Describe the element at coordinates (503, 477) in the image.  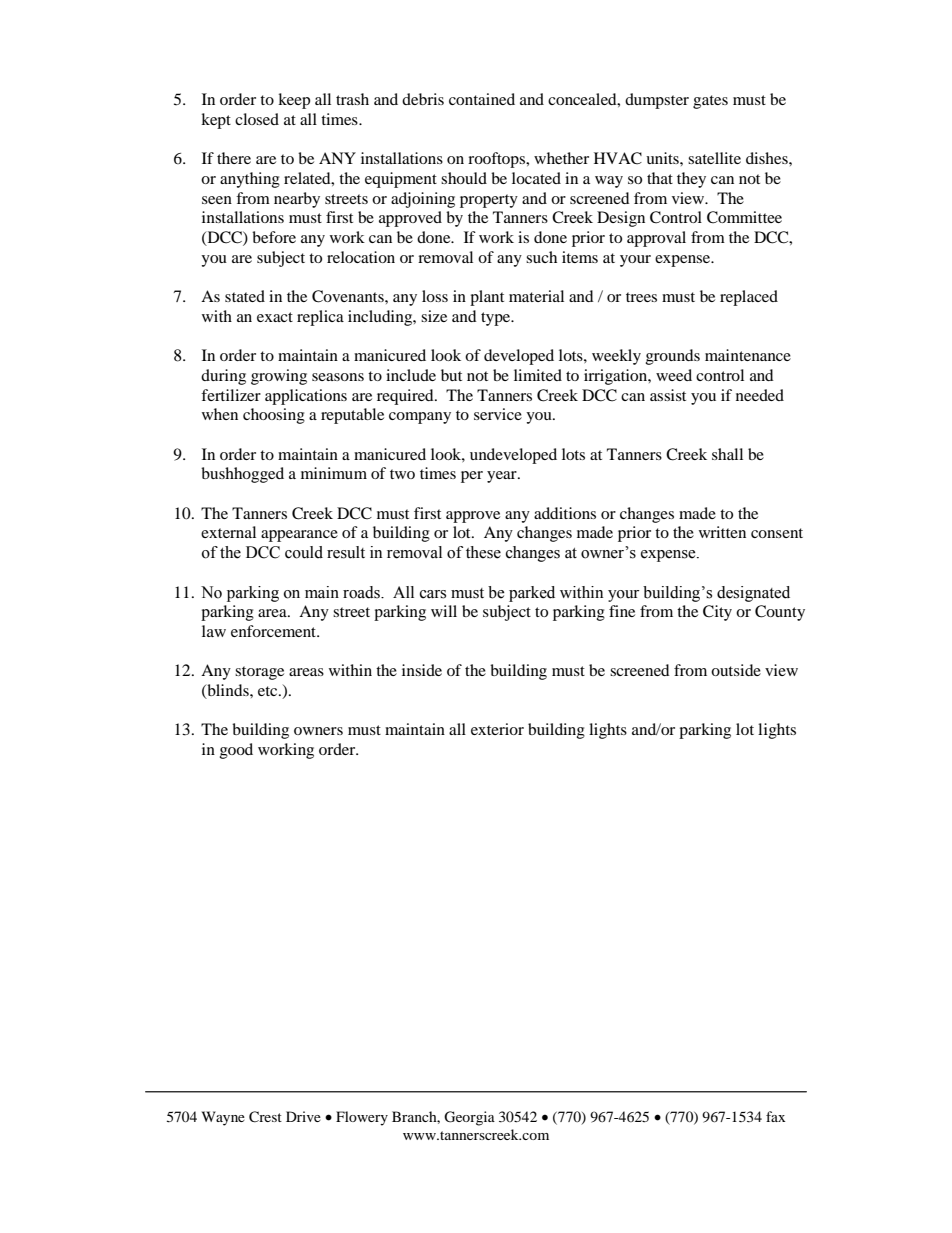
I see `year` at that location.
